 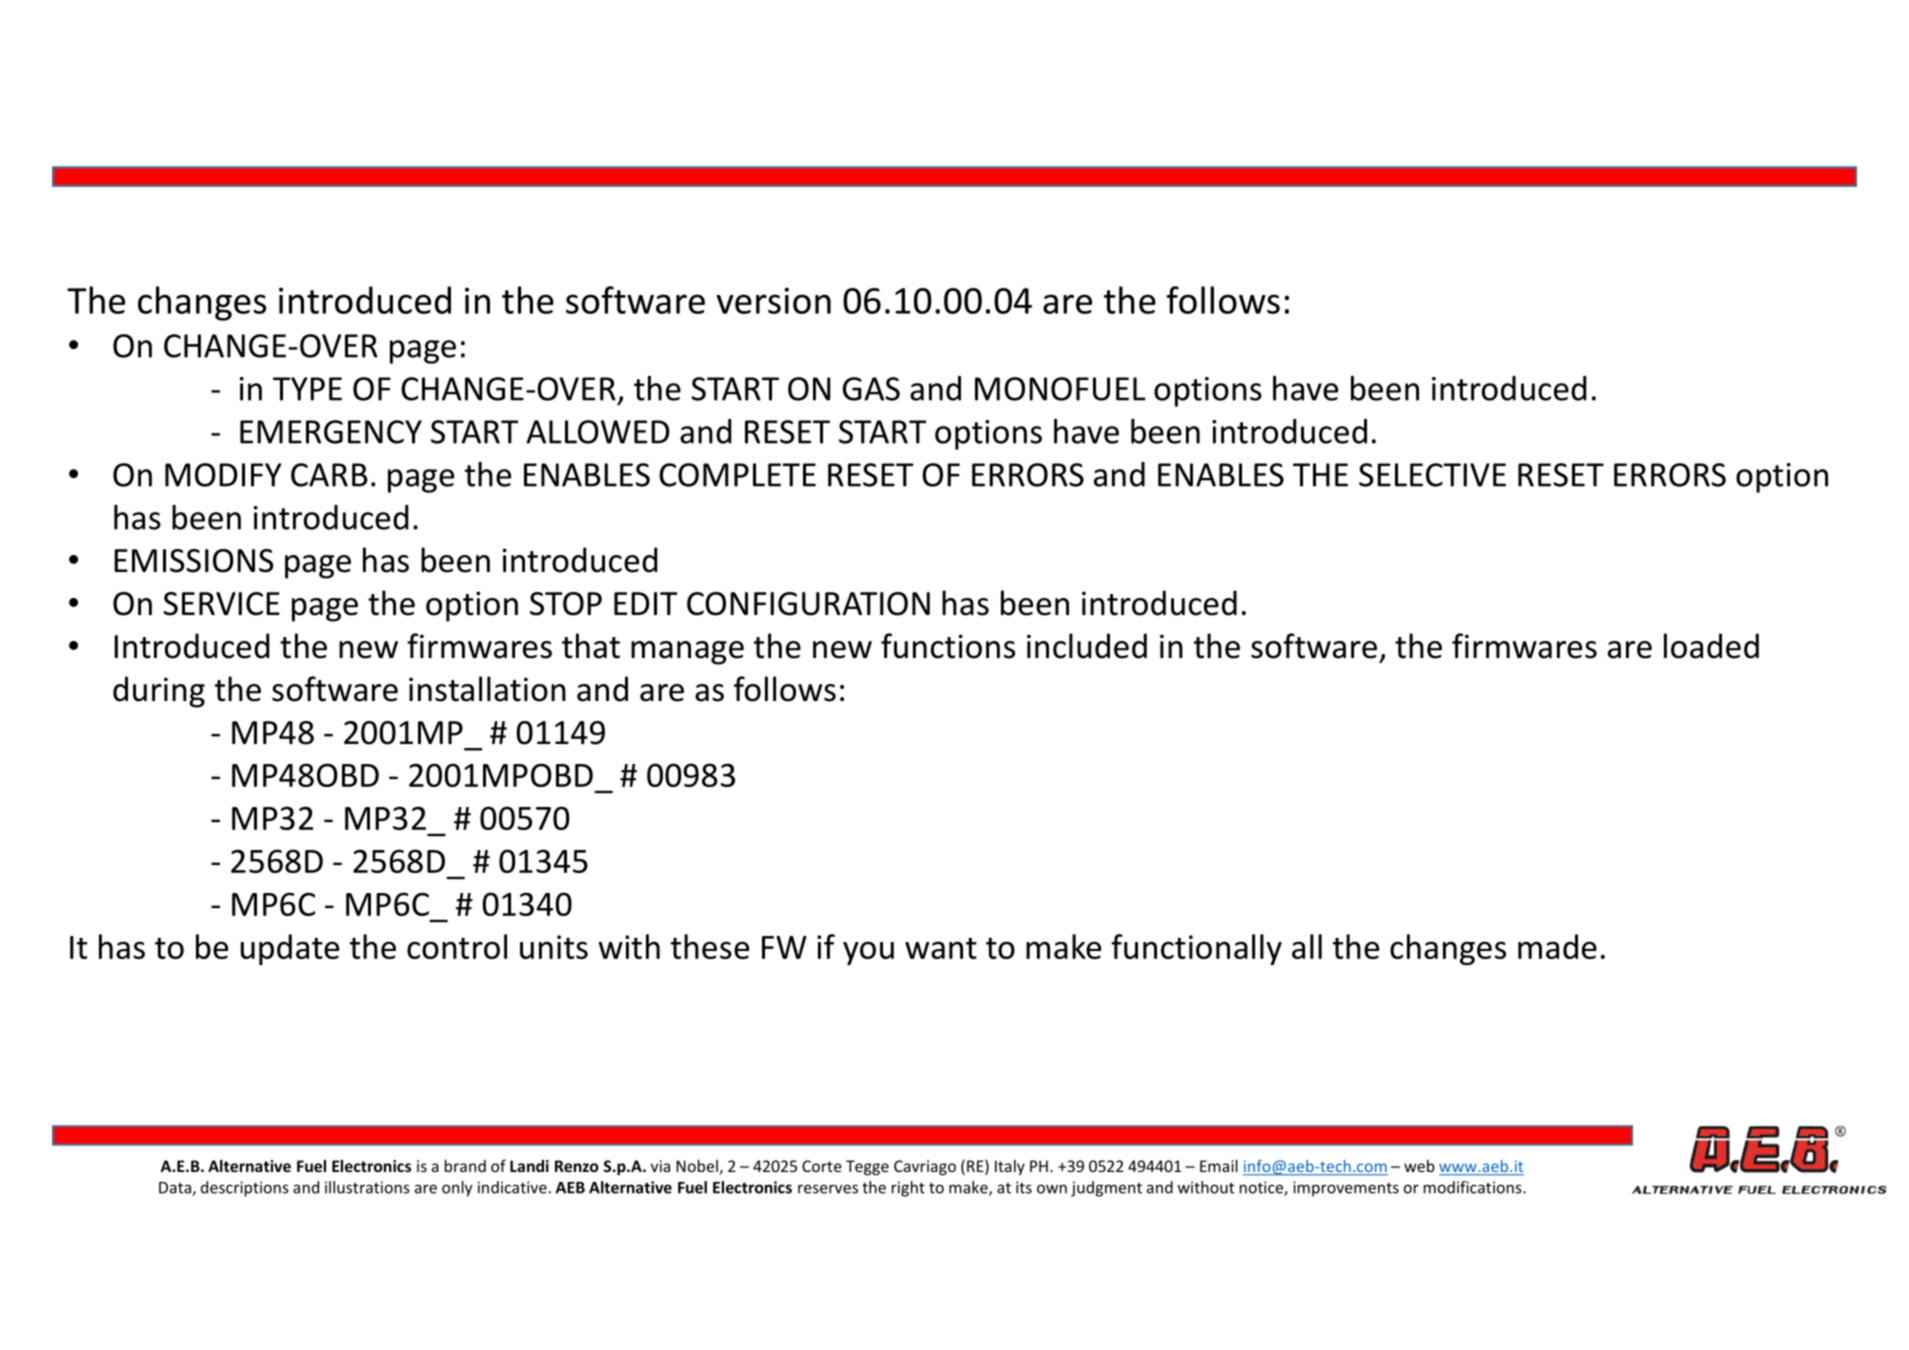 I want to click on included, so click(x=1087, y=646).
